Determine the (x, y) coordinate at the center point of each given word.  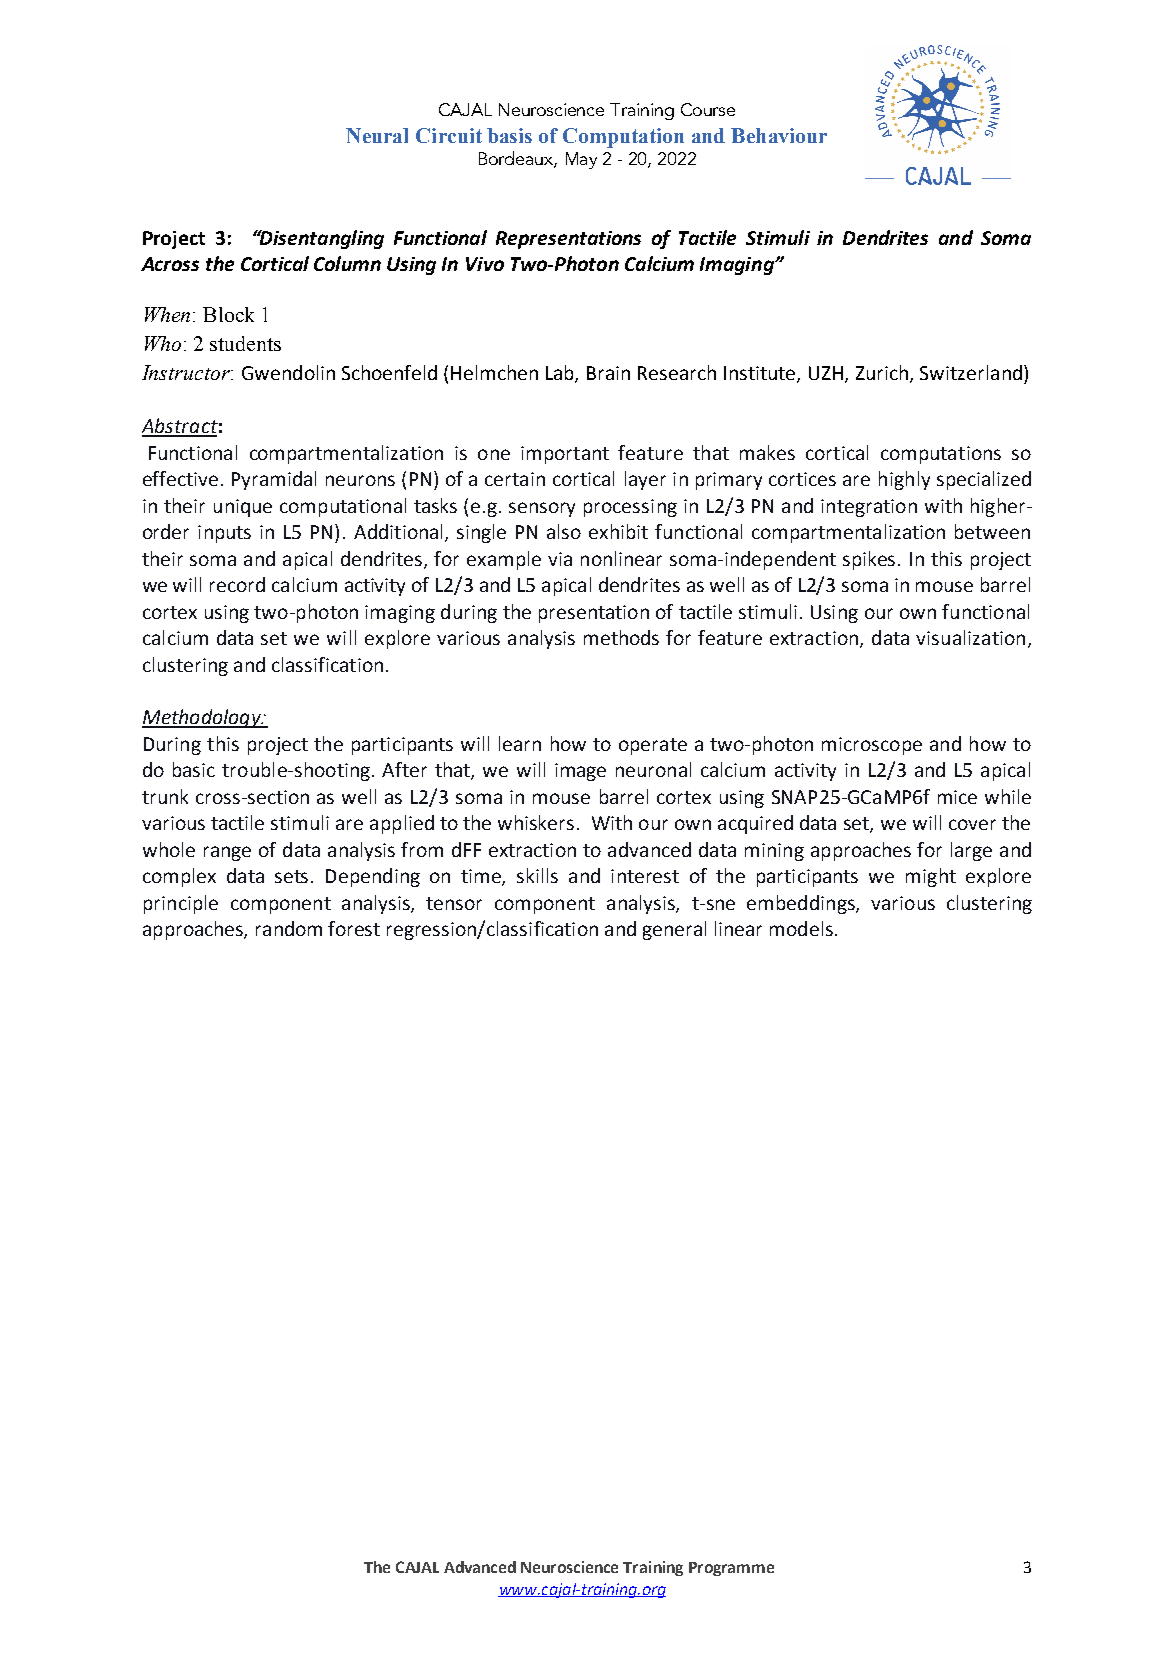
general (674, 930)
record (237, 584)
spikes (871, 560)
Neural (377, 135)
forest (354, 928)
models (801, 928)
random (289, 928)
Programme (731, 1569)
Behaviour (779, 135)
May (581, 160)
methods (621, 637)
